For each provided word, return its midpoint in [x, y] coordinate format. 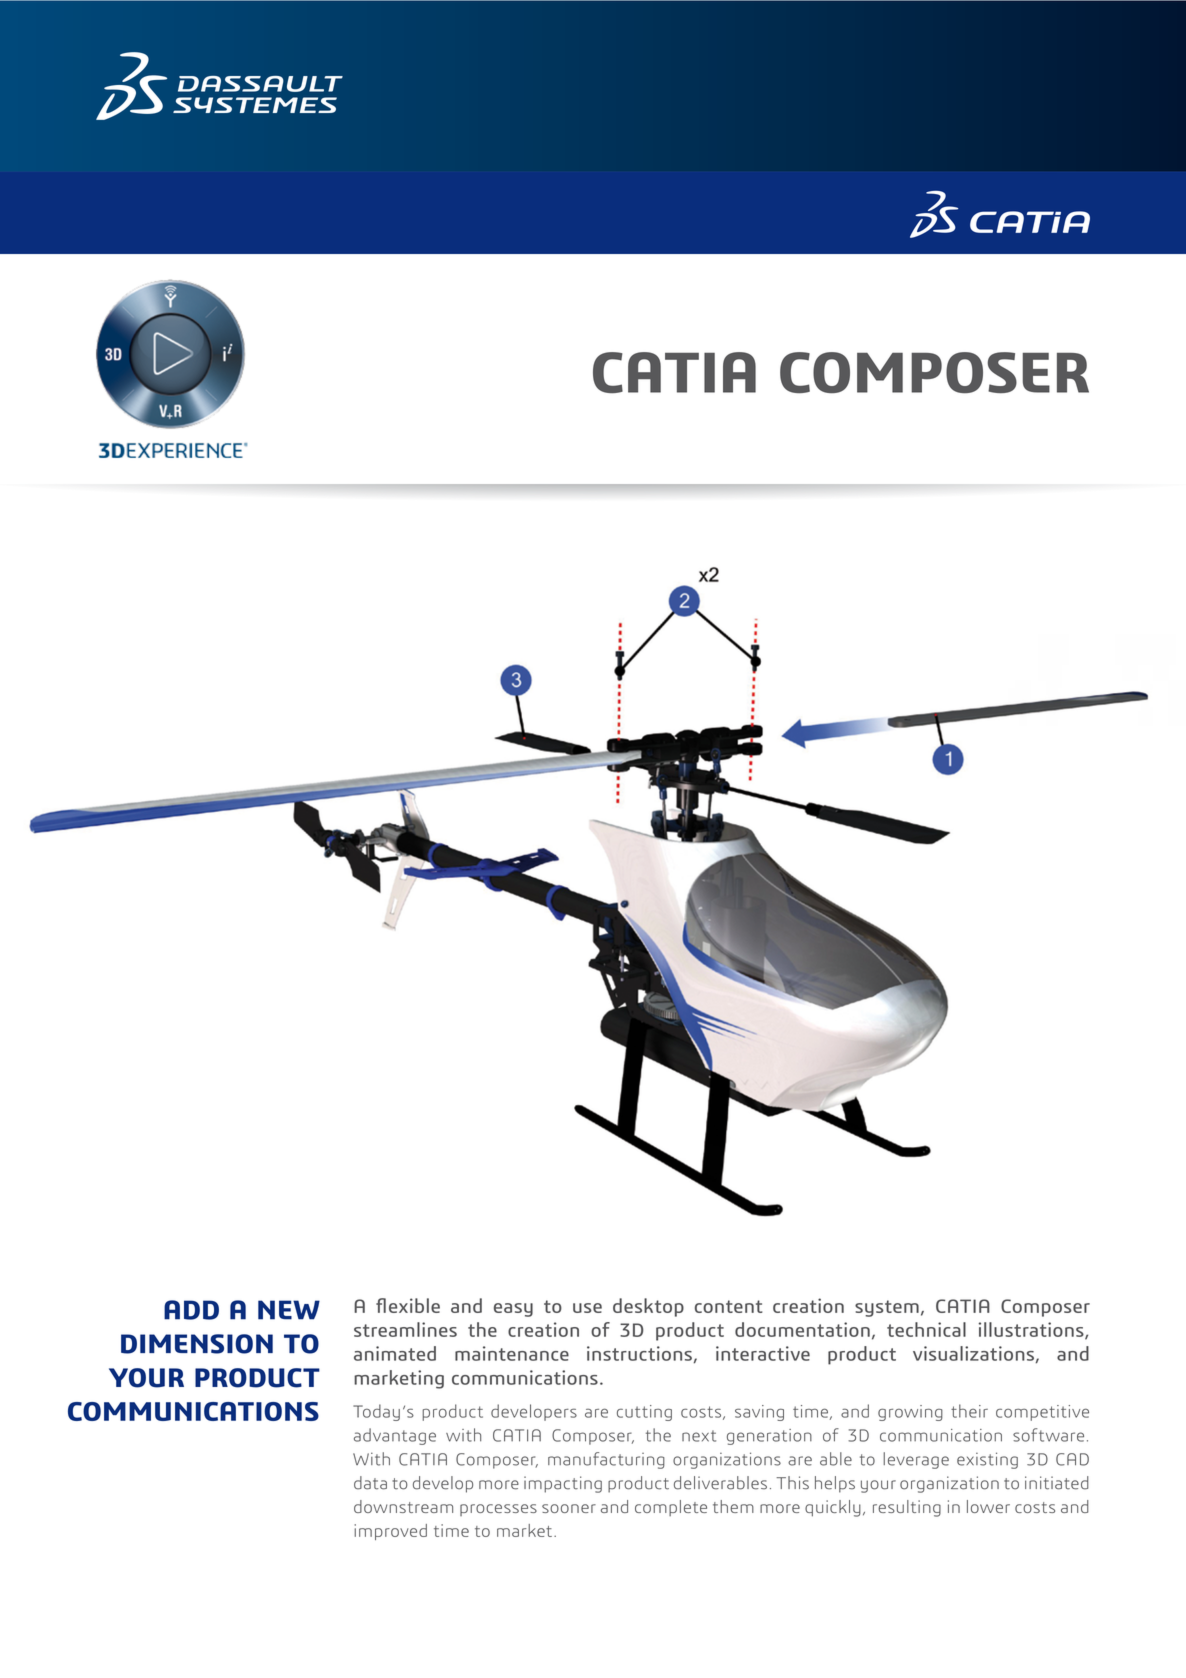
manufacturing [606, 1460]
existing [987, 1460]
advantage [395, 1436]
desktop [648, 1307]
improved [390, 1532]
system [887, 1308]
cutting [644, 1413]
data [370, 1483]
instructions [639, 1353]
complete [671, 1508]
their [969, 1411]
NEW [289, 1310]
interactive [763, 1353]
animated [395, 1353]
